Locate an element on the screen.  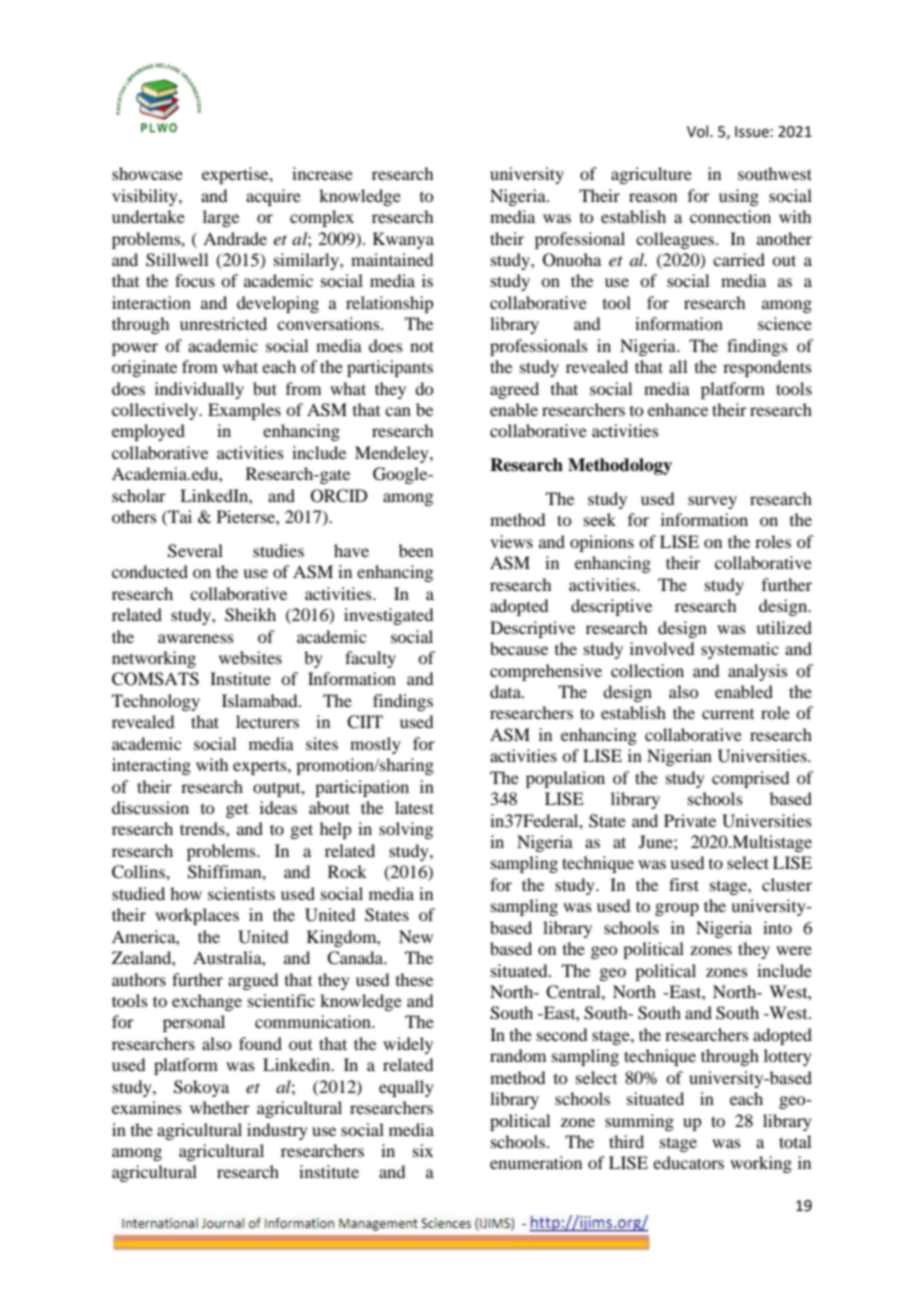
enhance is located at coordinates (678, 409).
